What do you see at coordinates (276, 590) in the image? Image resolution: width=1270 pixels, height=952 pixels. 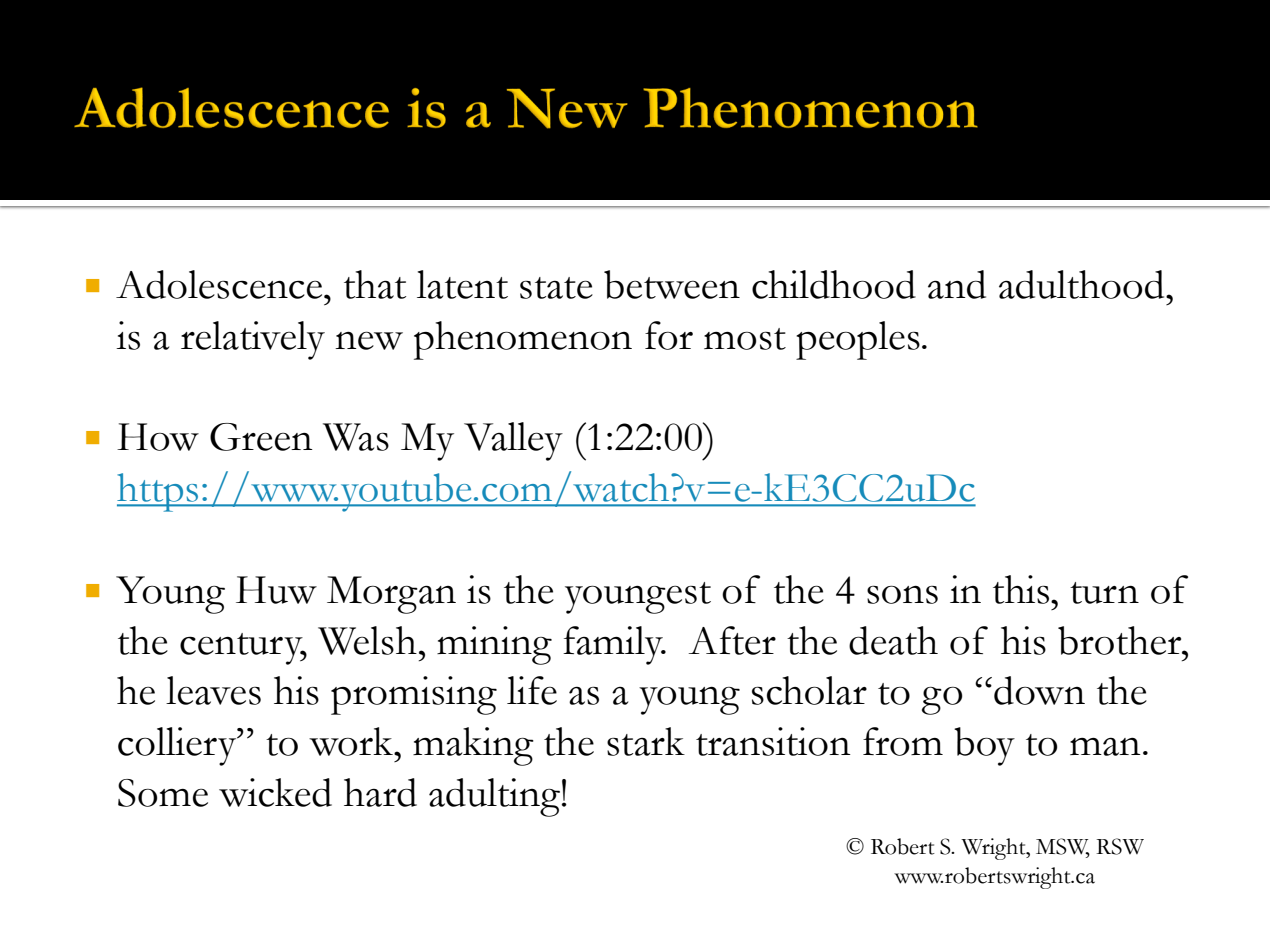 I see `Huw` at bounding box center [276, 590].
